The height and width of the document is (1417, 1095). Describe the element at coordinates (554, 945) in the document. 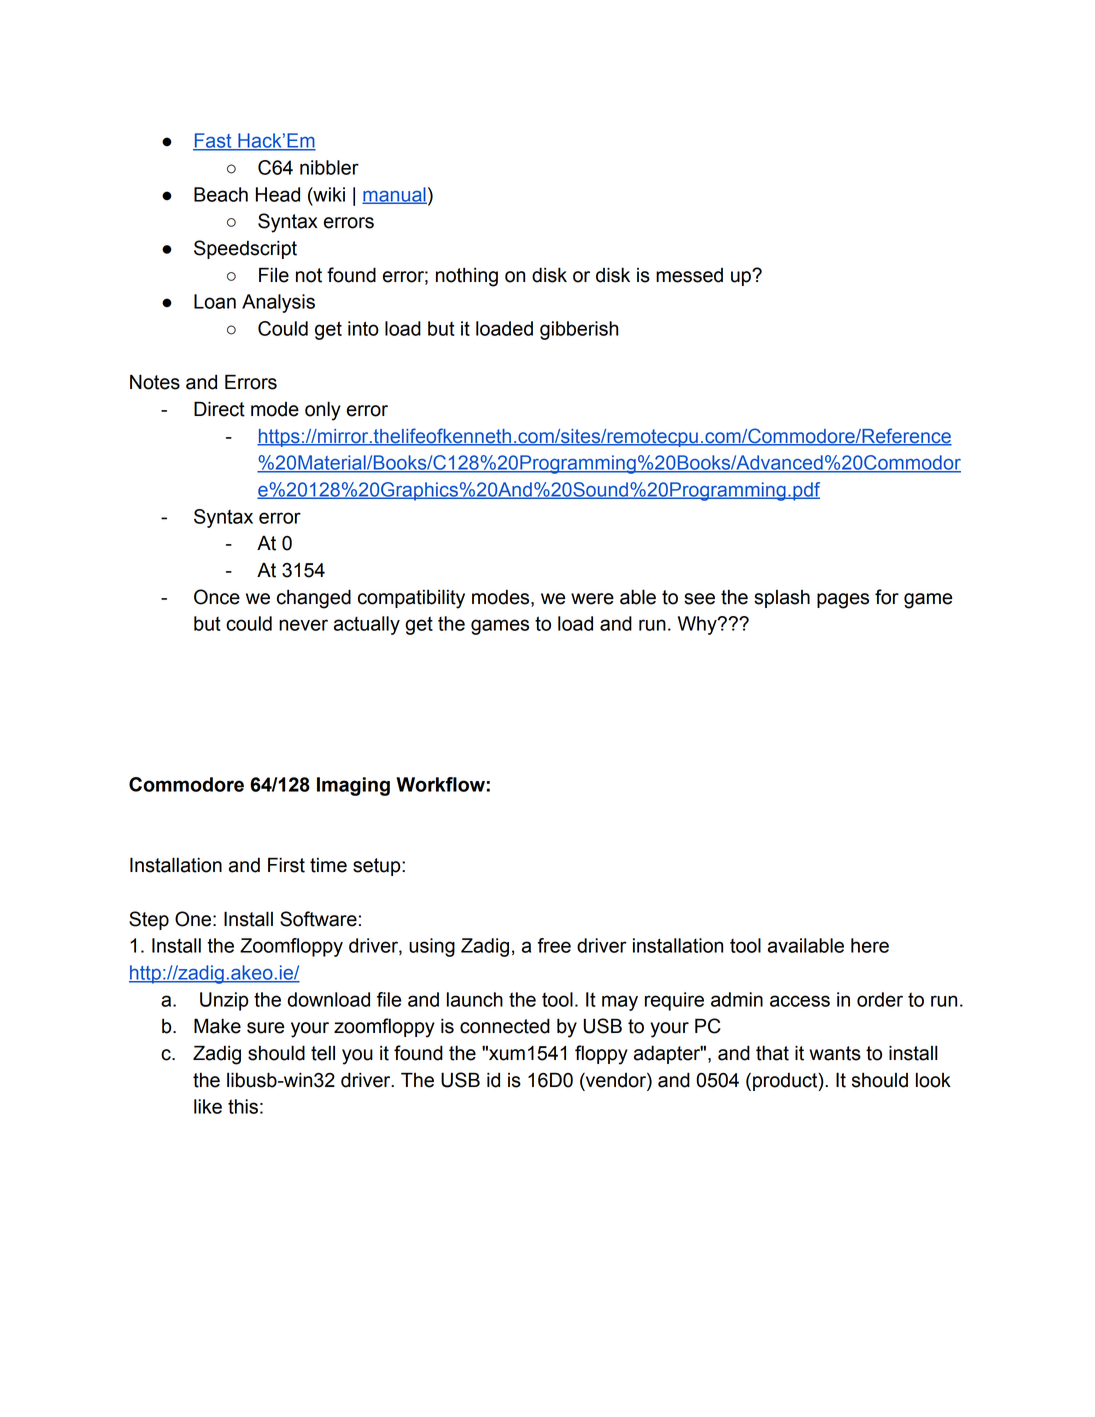

I see `free` at that location.
